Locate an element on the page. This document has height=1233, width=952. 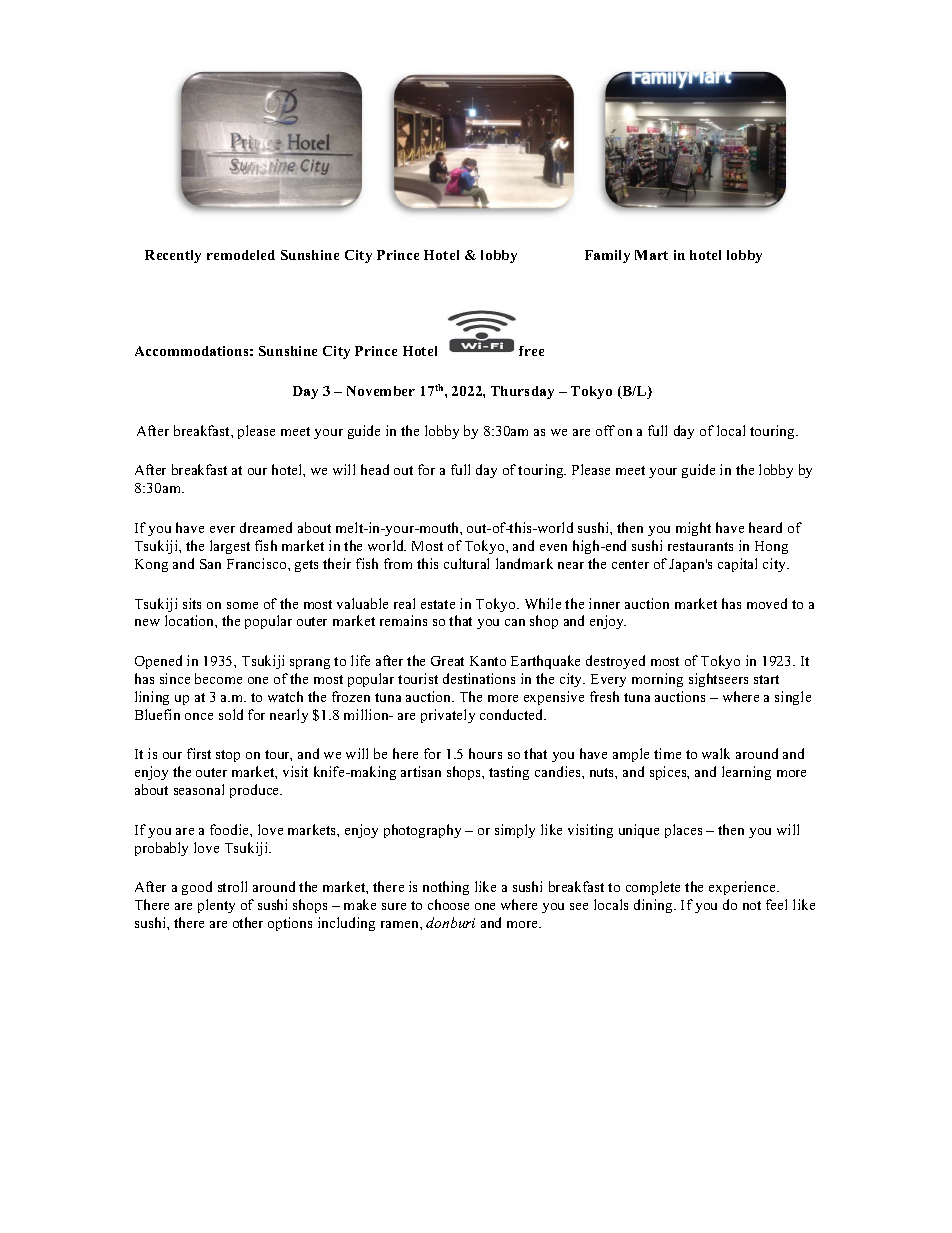
plenty is located at coordinates (216, 906).
